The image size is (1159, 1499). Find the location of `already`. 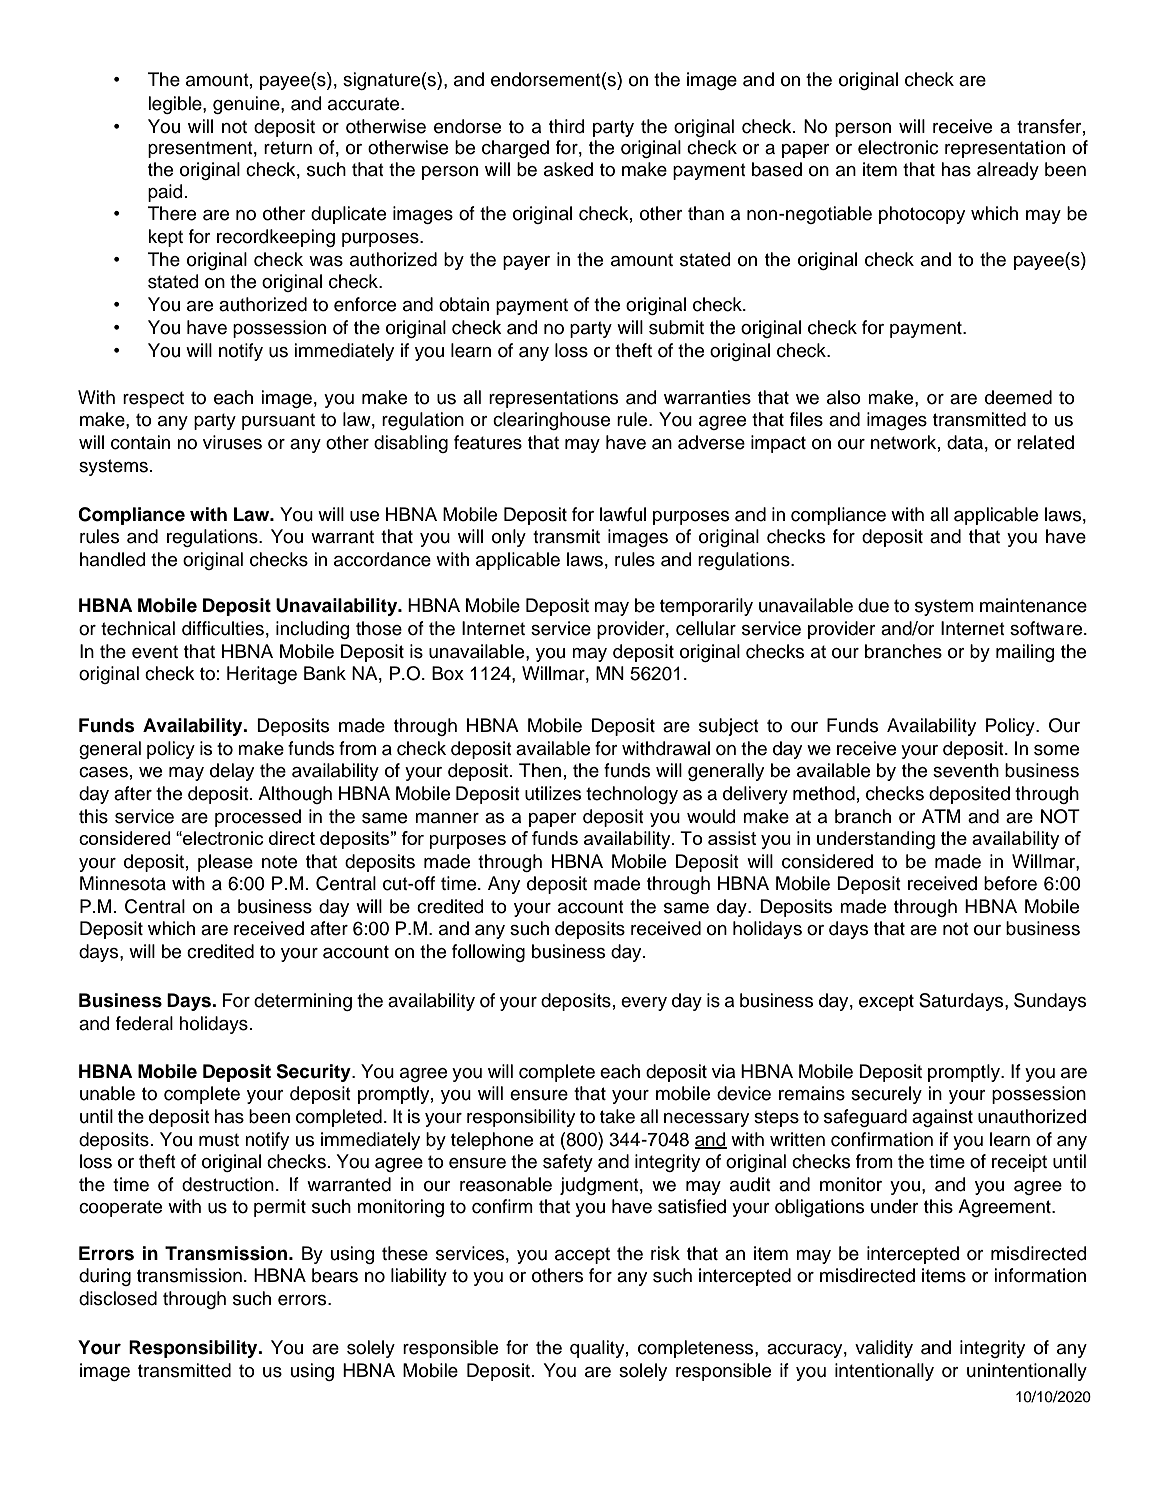

already is located at coordinates (1008, 171).
